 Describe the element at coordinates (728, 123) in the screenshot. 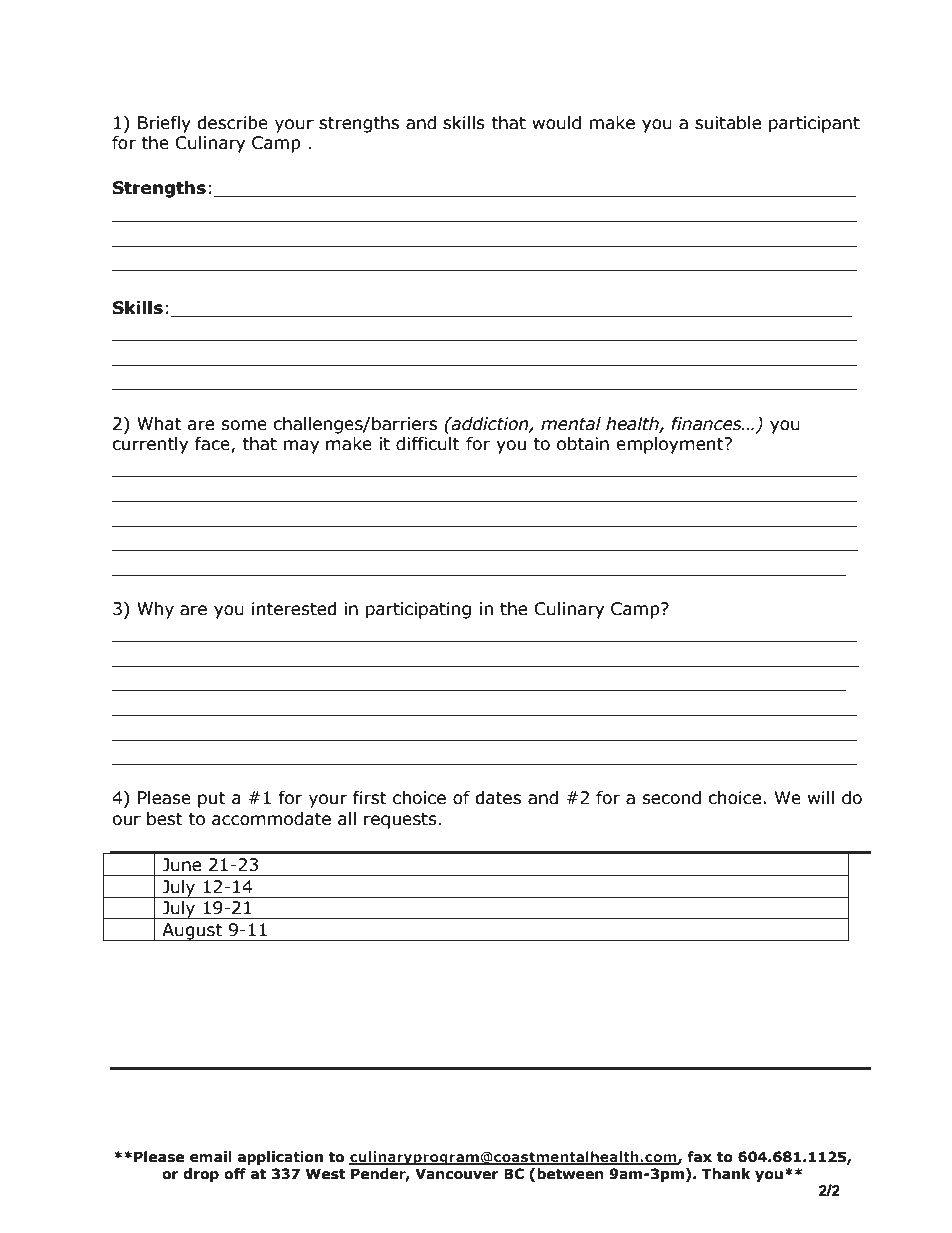

I see `suitable` at that location.
